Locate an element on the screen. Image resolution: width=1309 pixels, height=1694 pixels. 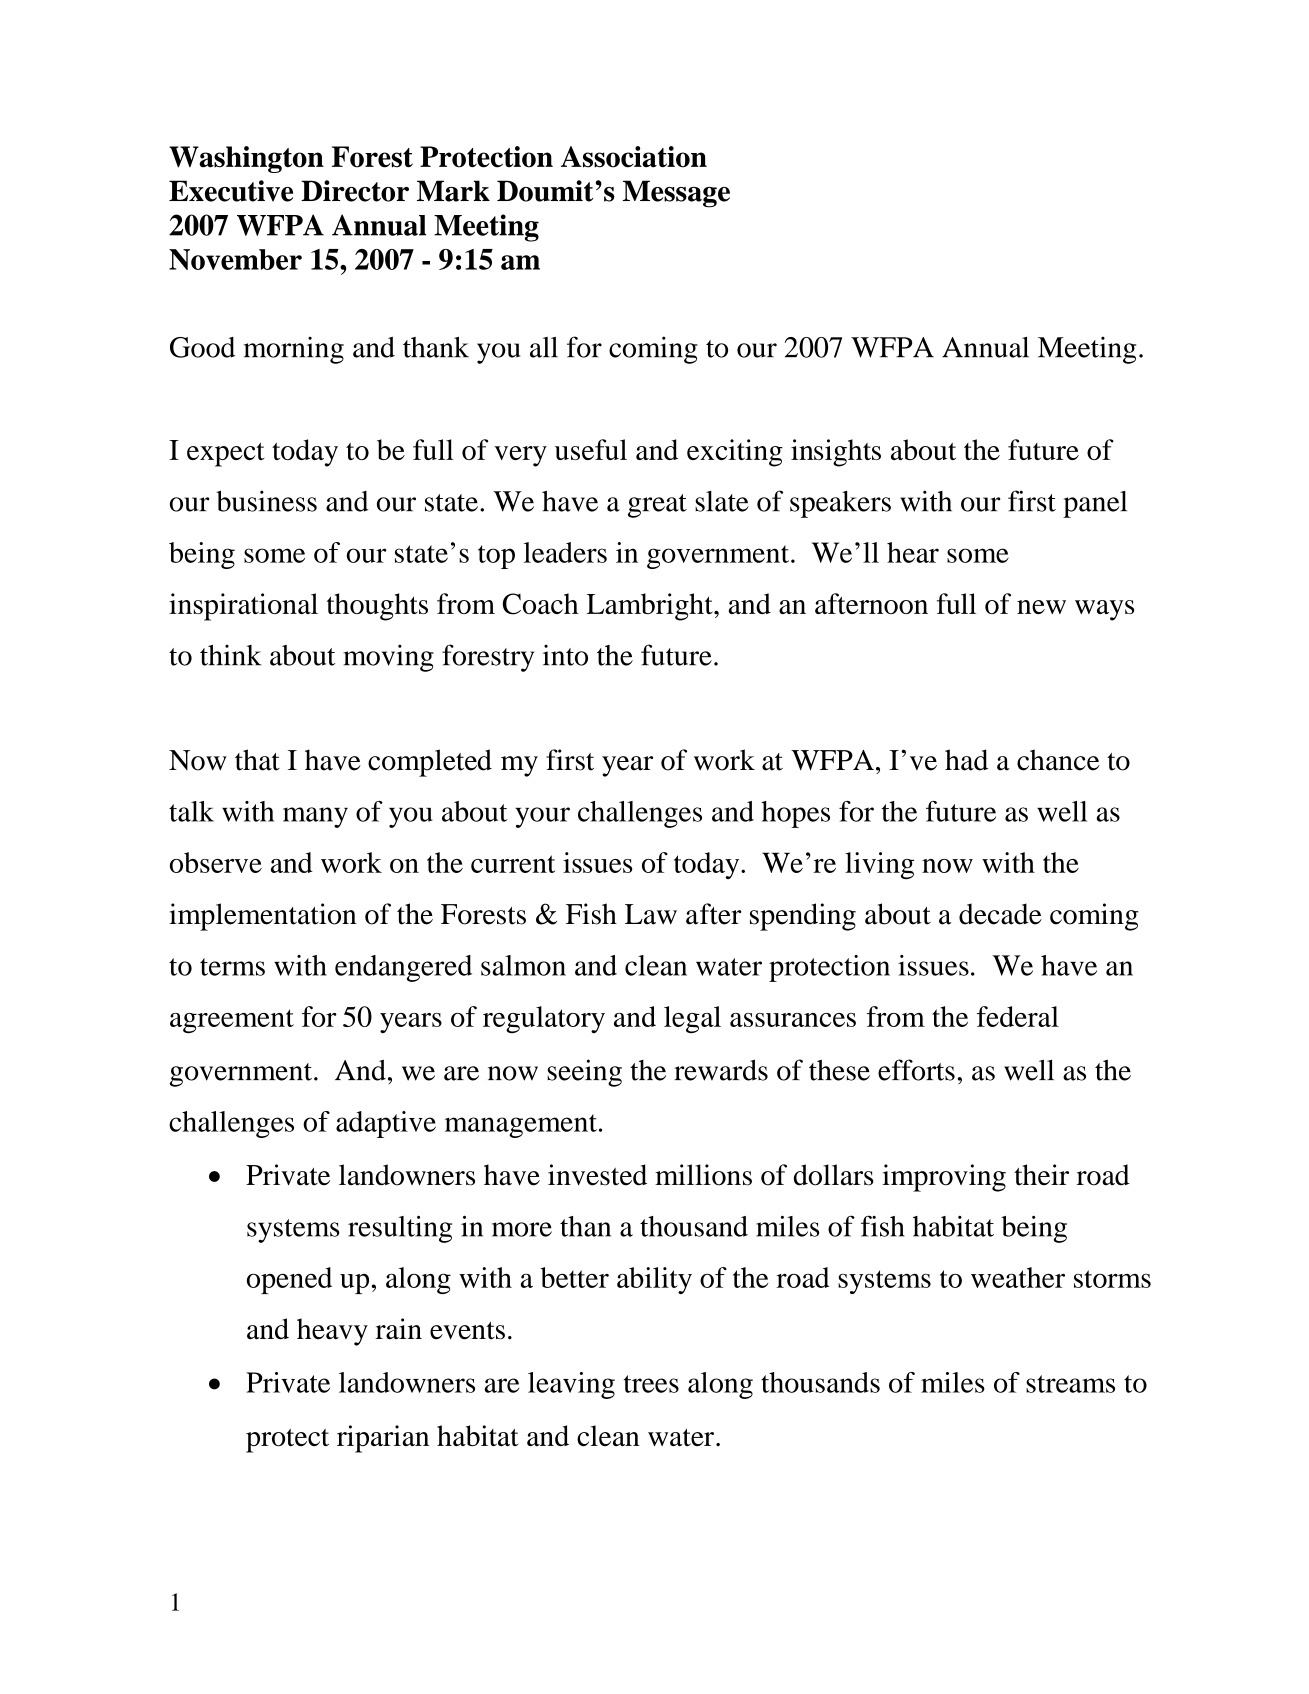
had is located at coordinates (966, 760).
